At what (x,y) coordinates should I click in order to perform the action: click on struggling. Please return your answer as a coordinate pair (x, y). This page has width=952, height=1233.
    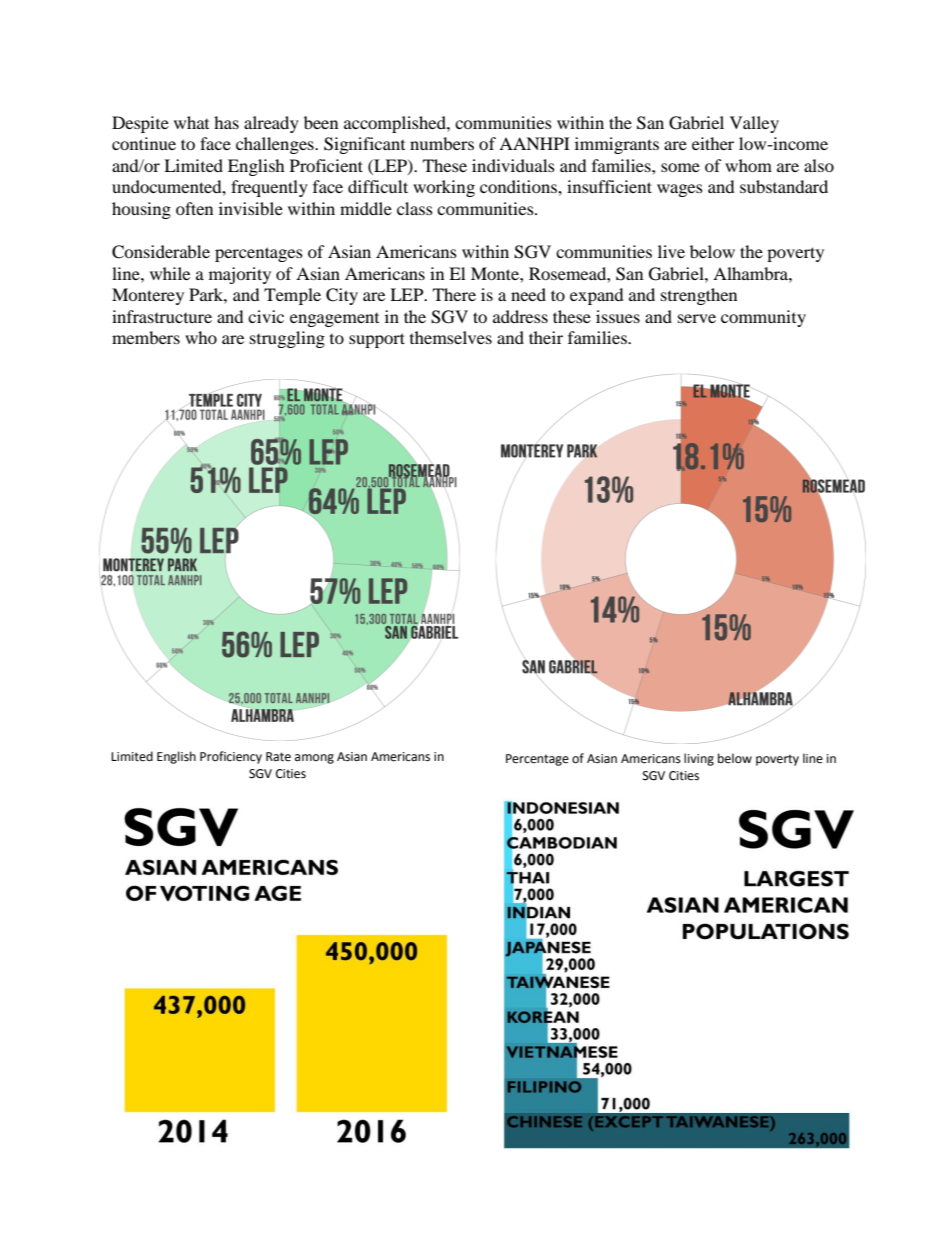
    Looking at the image, I should click on (287, 339).
